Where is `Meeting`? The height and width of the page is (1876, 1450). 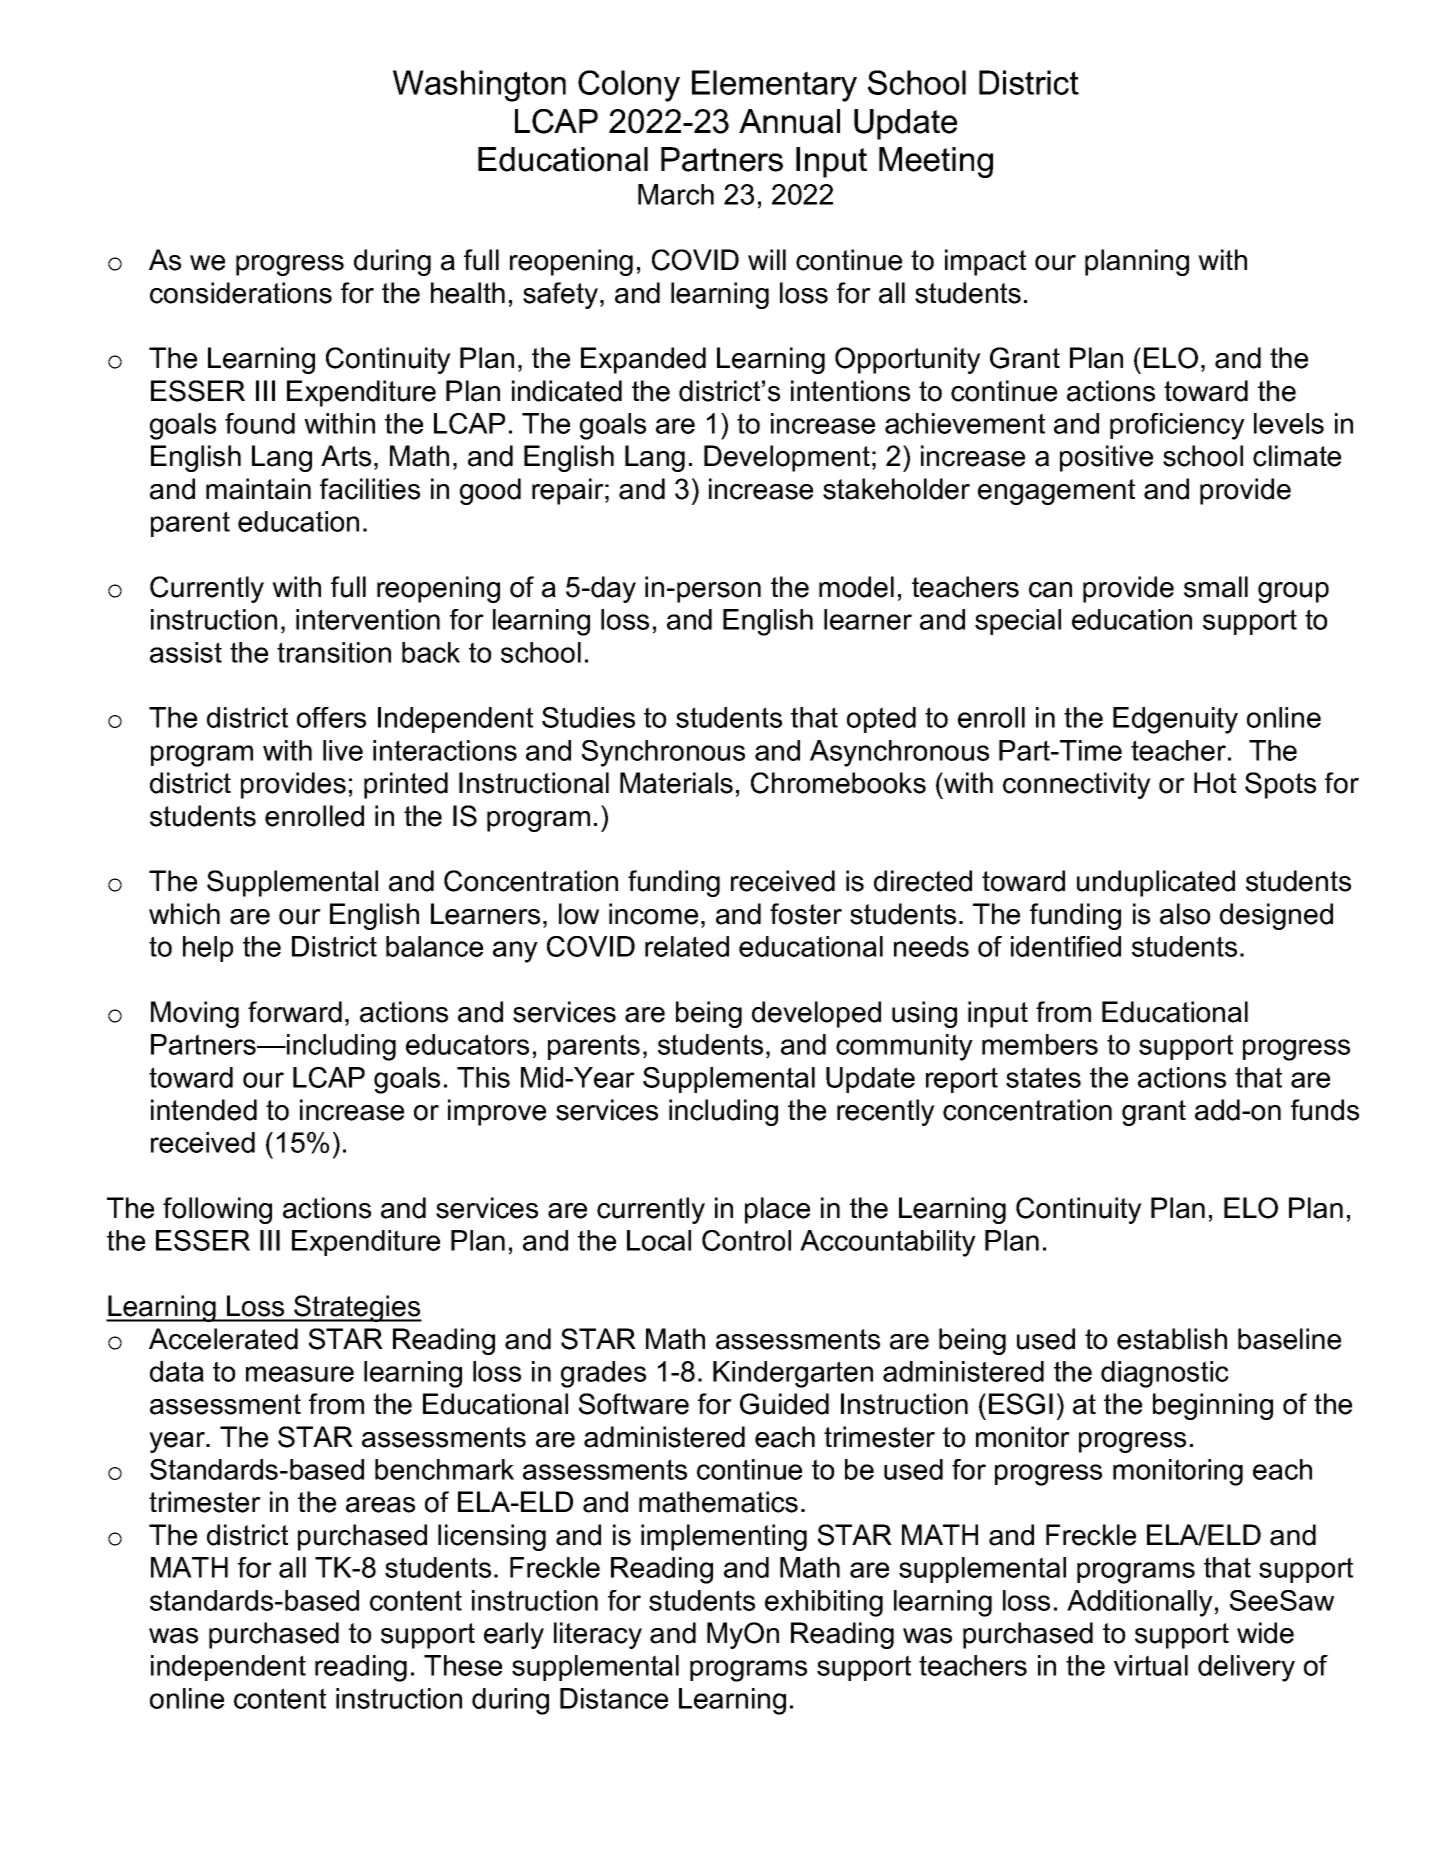
Meeting is located at coordinates (936, 162).
